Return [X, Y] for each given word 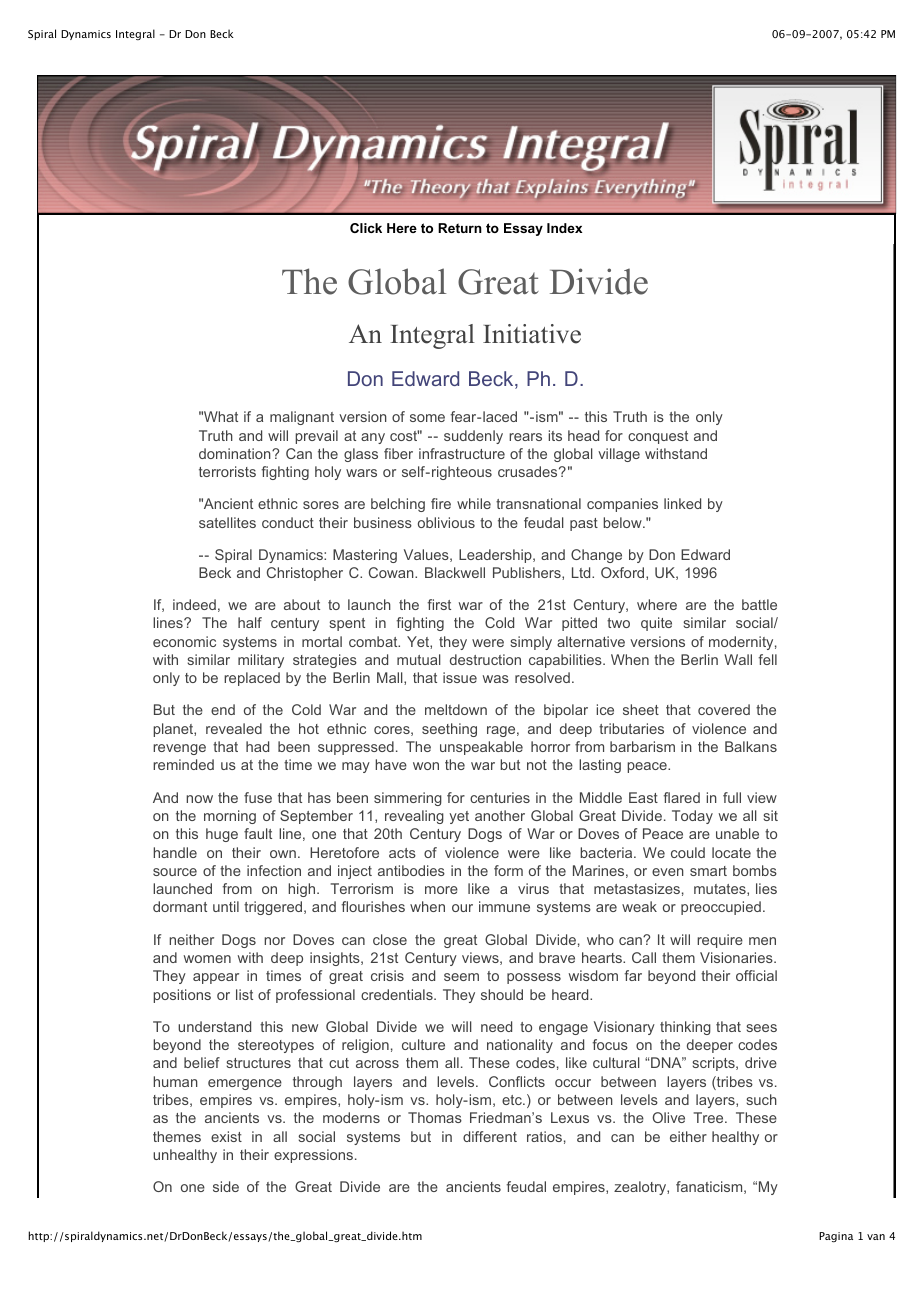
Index [564, 228]
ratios [544, 1136]
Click [366, 228]
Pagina [836, 1237]
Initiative [532, 334]
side [226, 1186]
